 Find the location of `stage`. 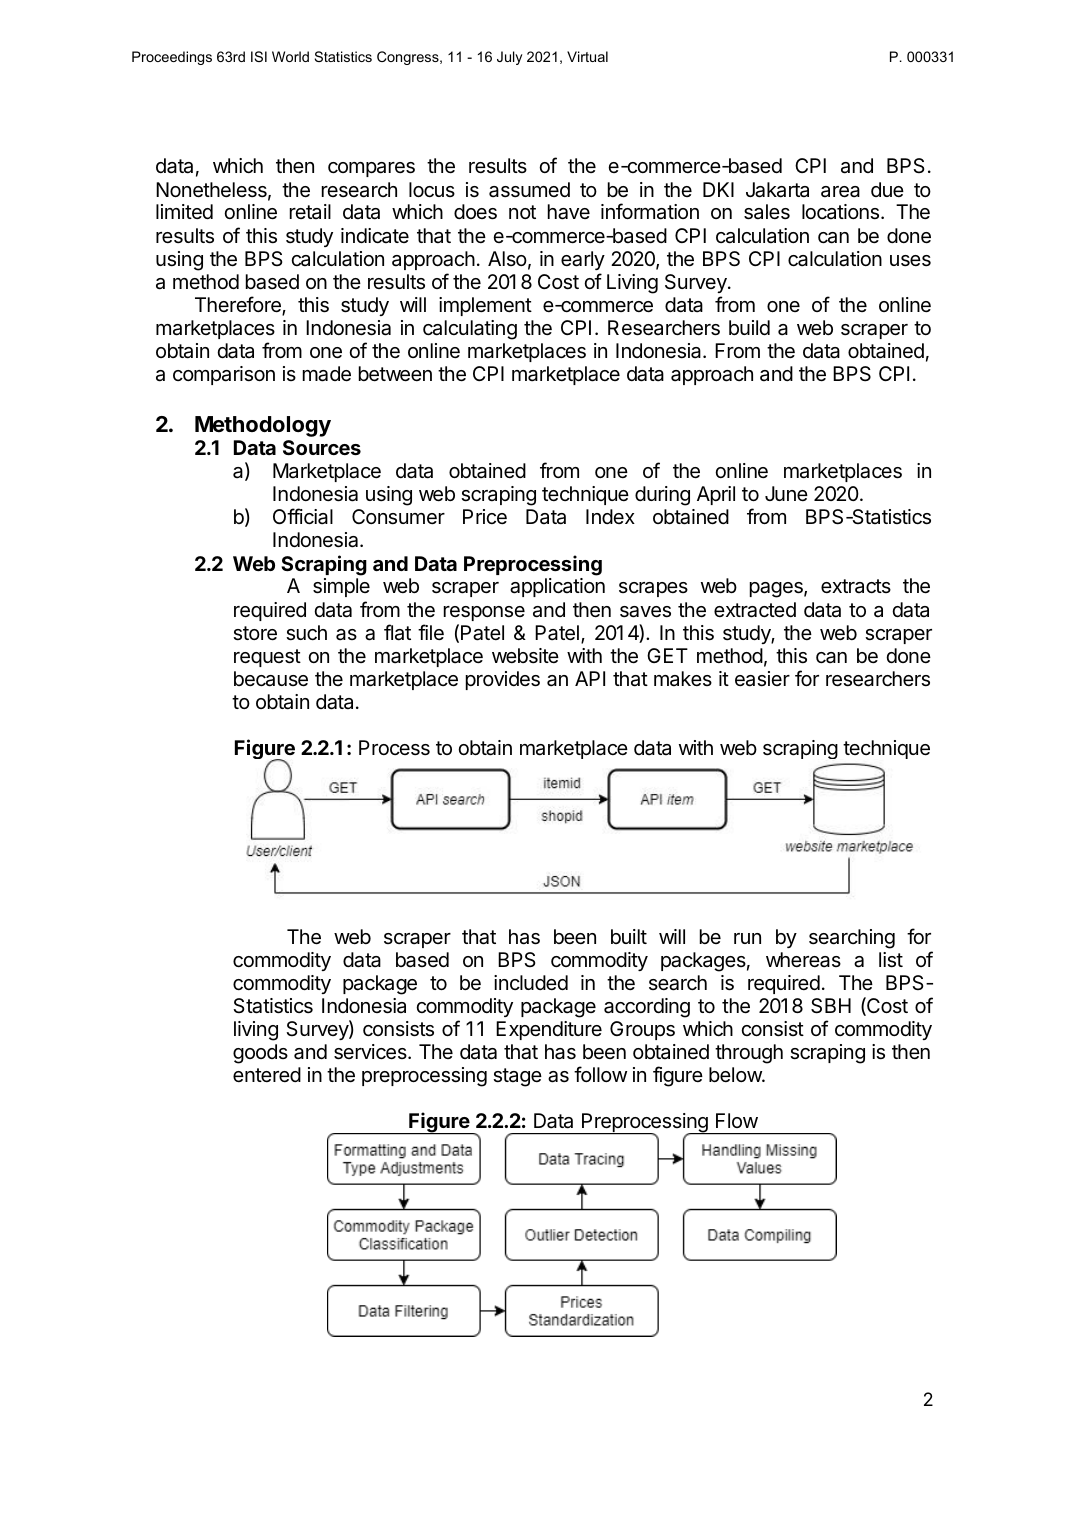

stage is located at coordinates (517, 1077).
